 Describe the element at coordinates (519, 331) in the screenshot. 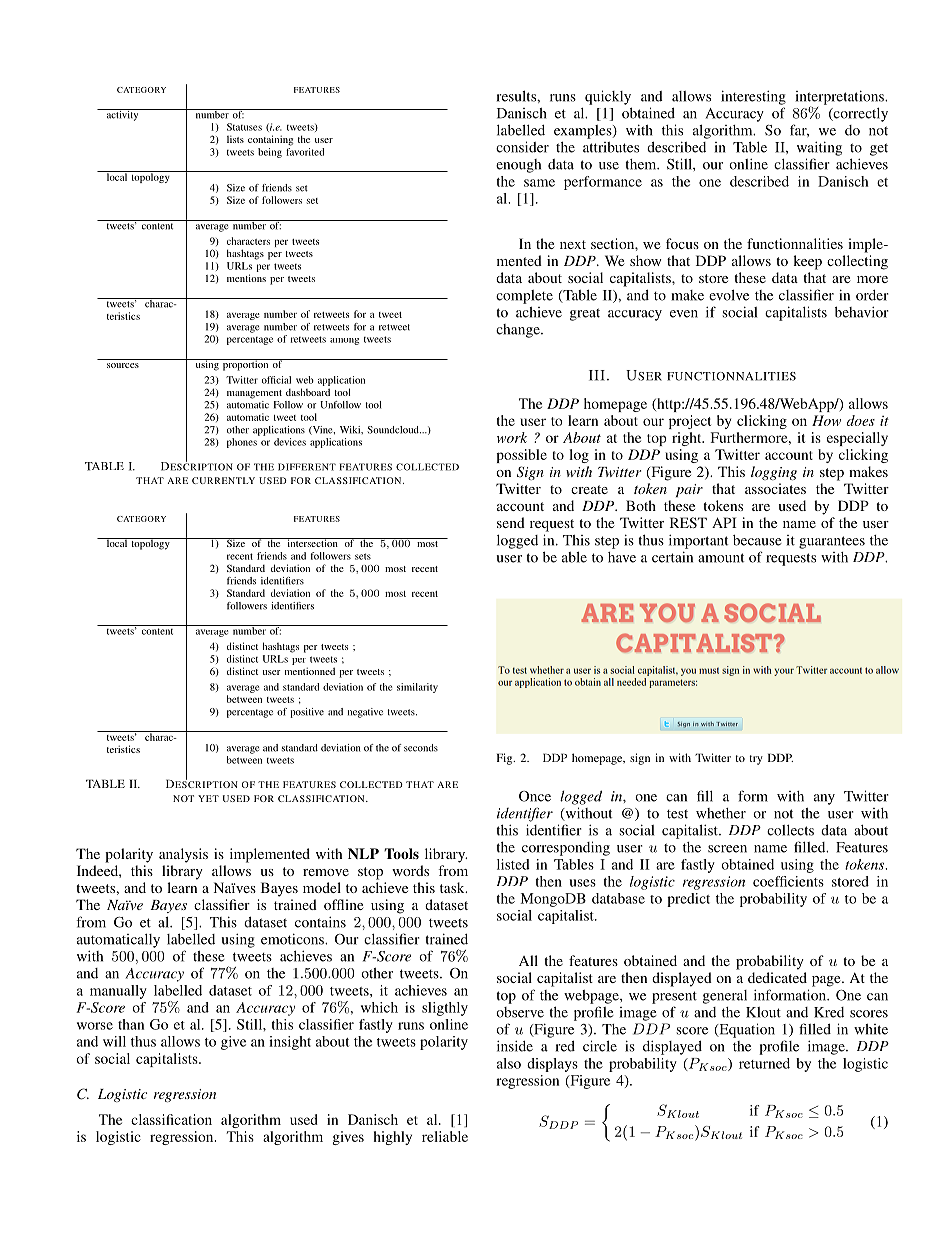

I see `change` at that location.
